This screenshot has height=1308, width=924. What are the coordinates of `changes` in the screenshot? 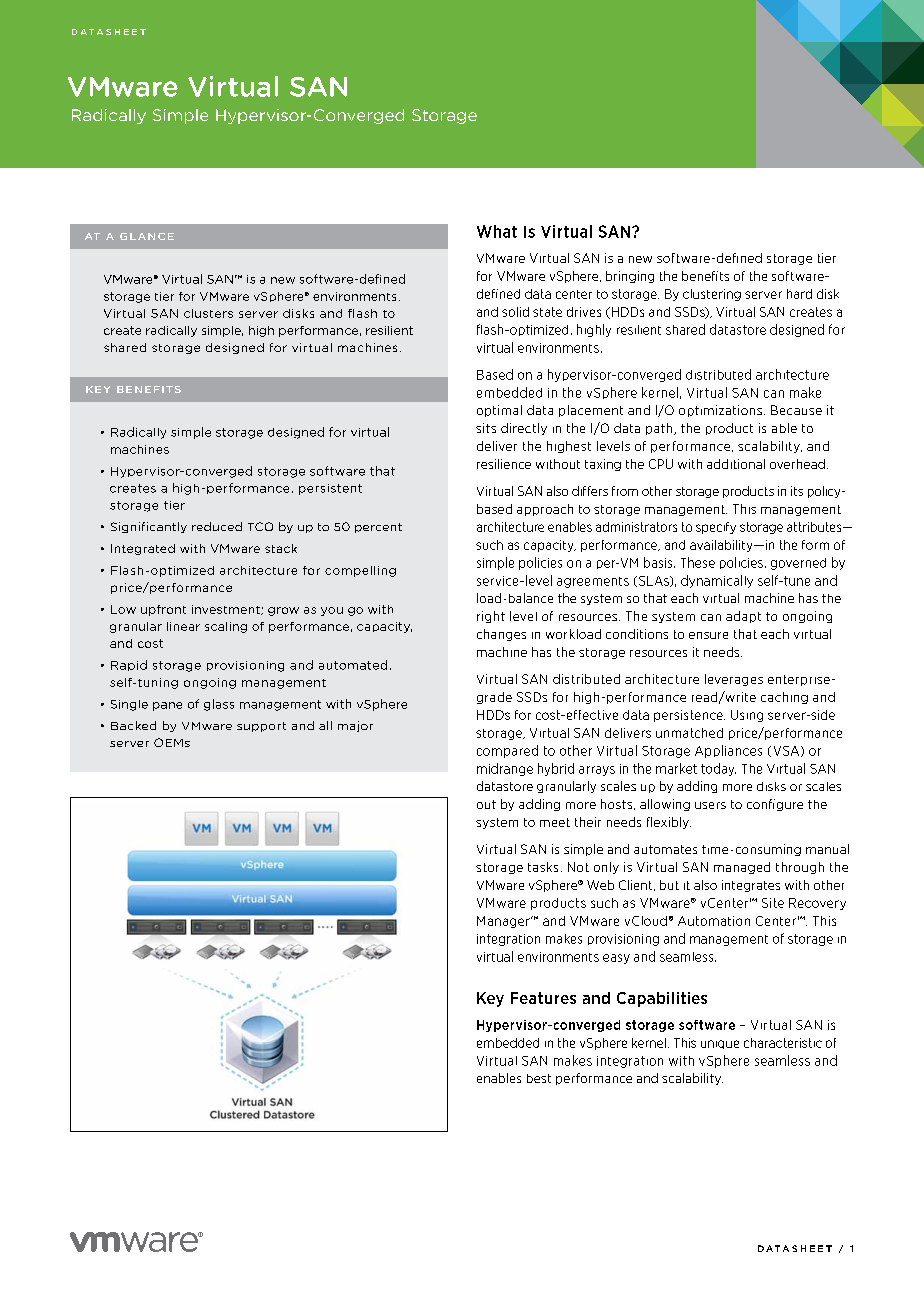 It's located at (501, 635).
